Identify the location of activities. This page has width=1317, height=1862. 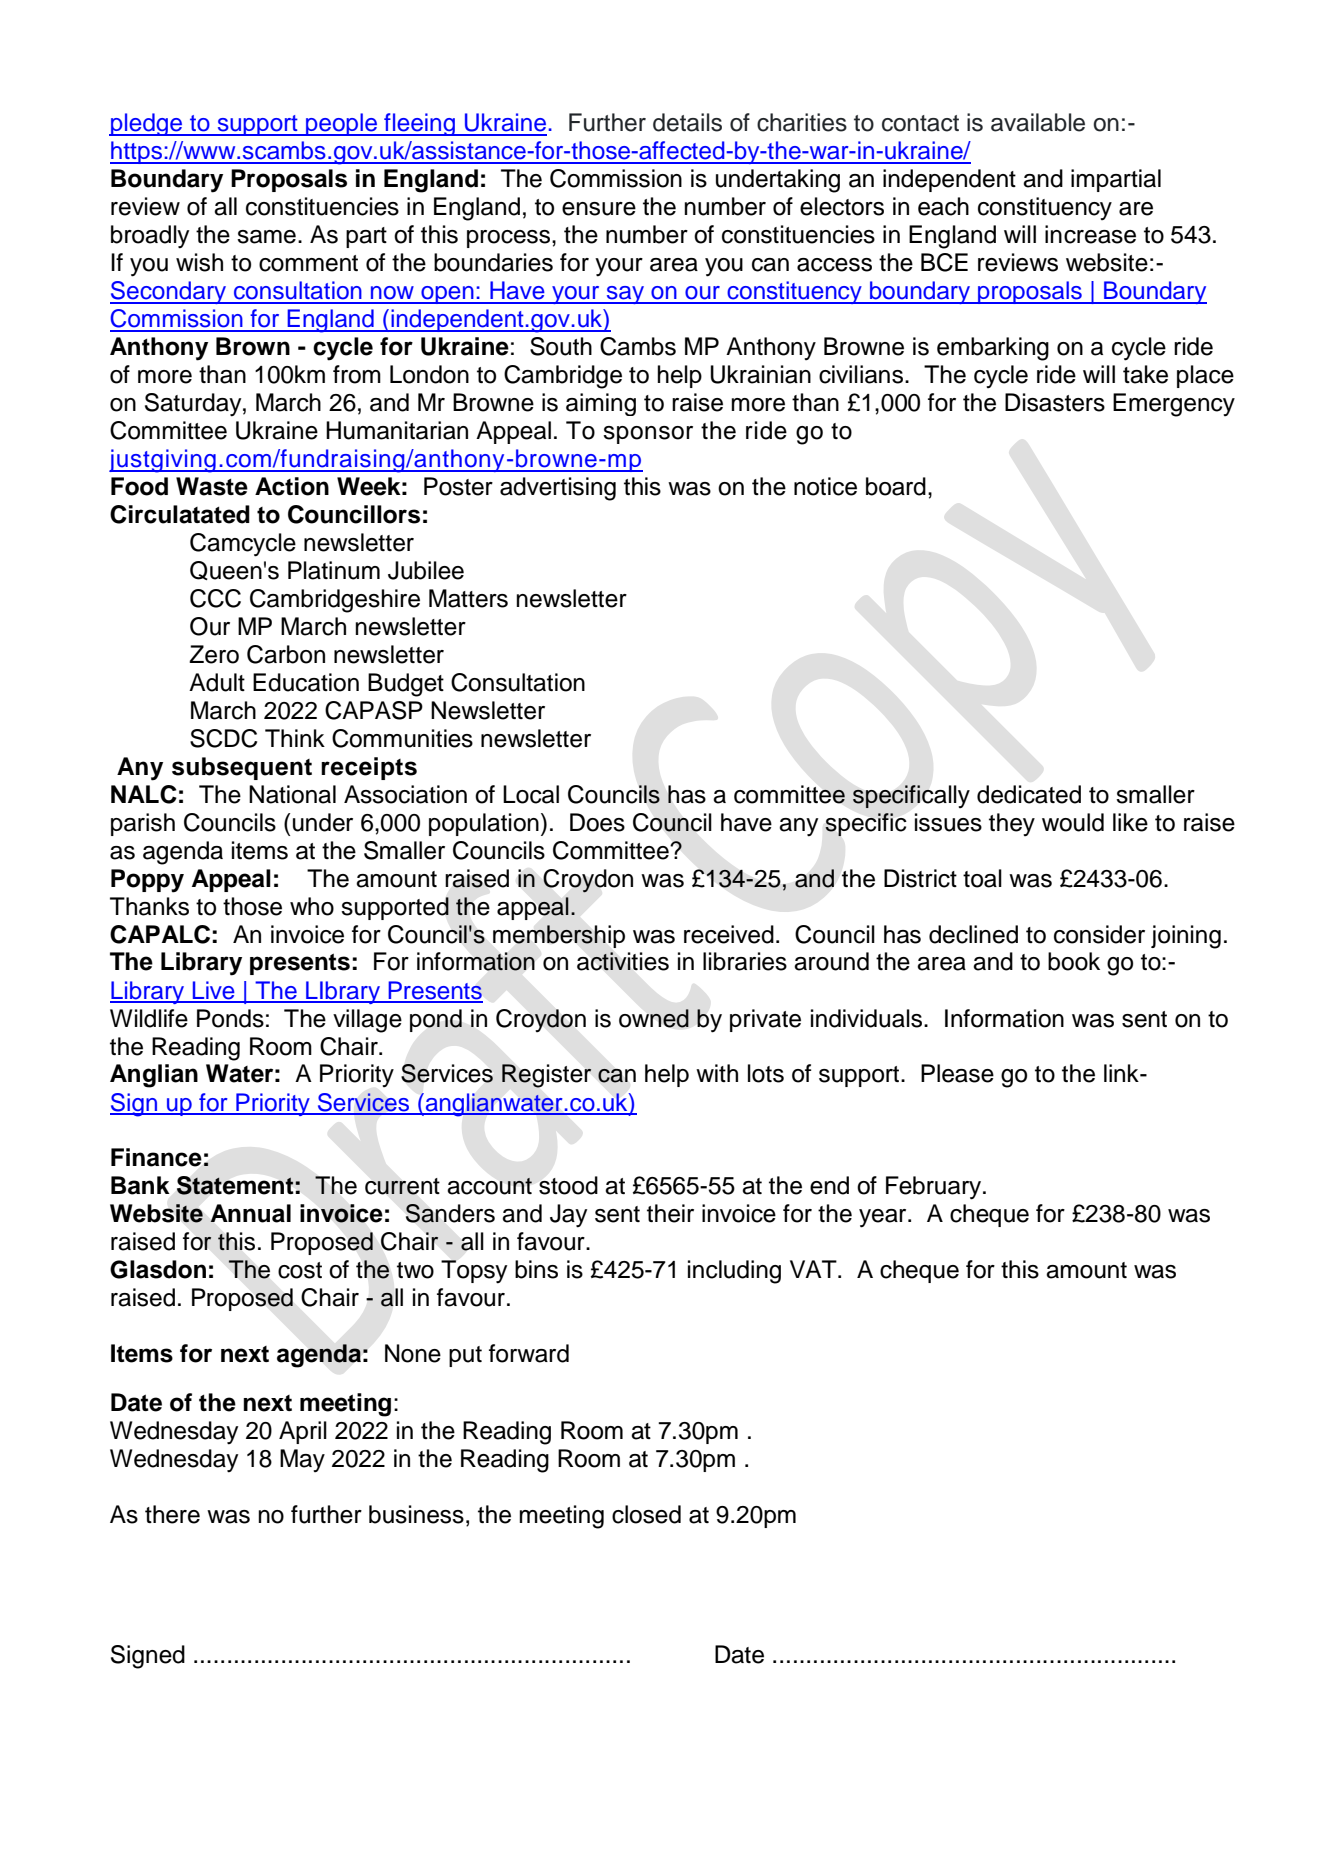
(623, 961).
